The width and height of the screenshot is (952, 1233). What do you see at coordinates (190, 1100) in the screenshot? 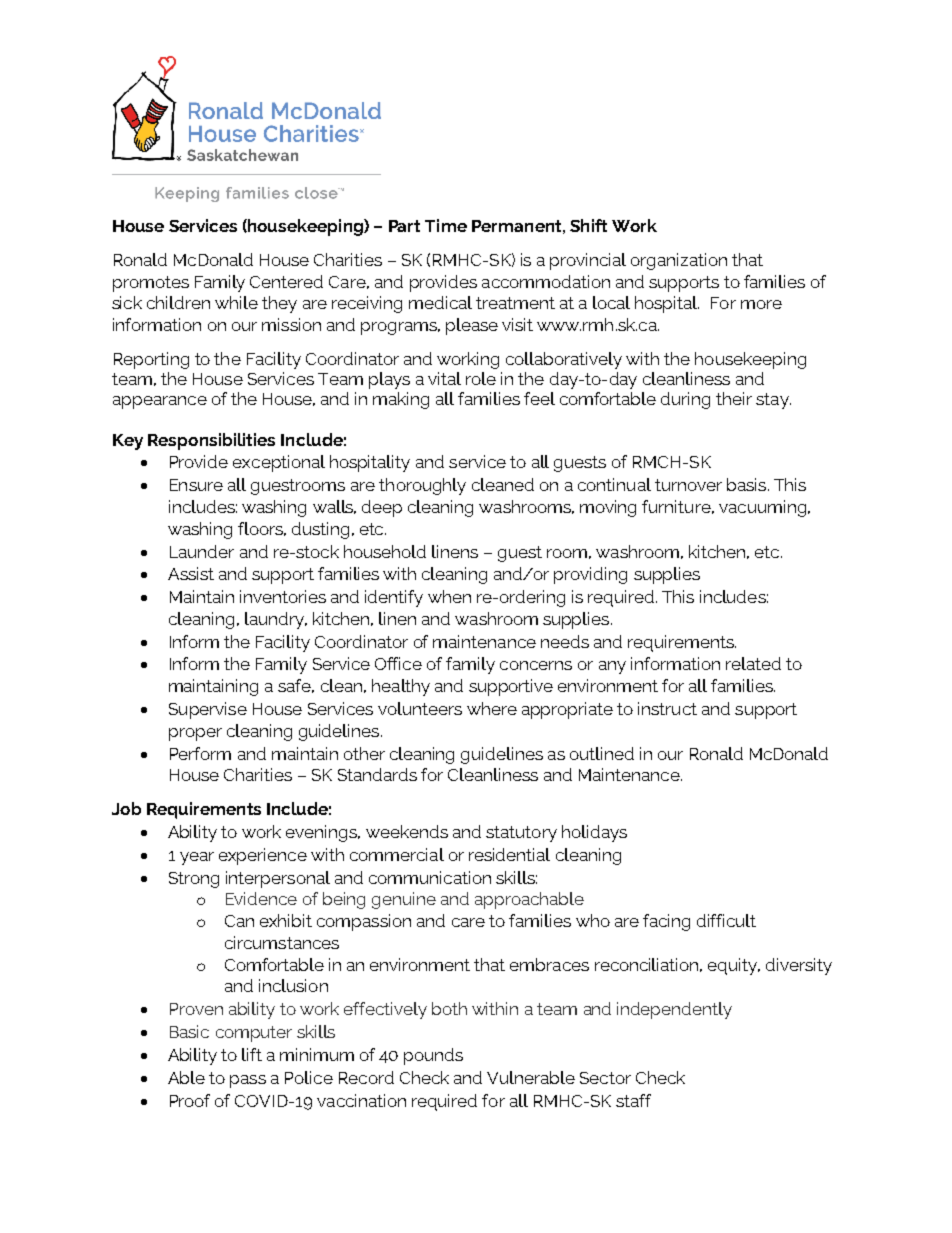
I see `Proof` at bounding box center [190, 1100].
